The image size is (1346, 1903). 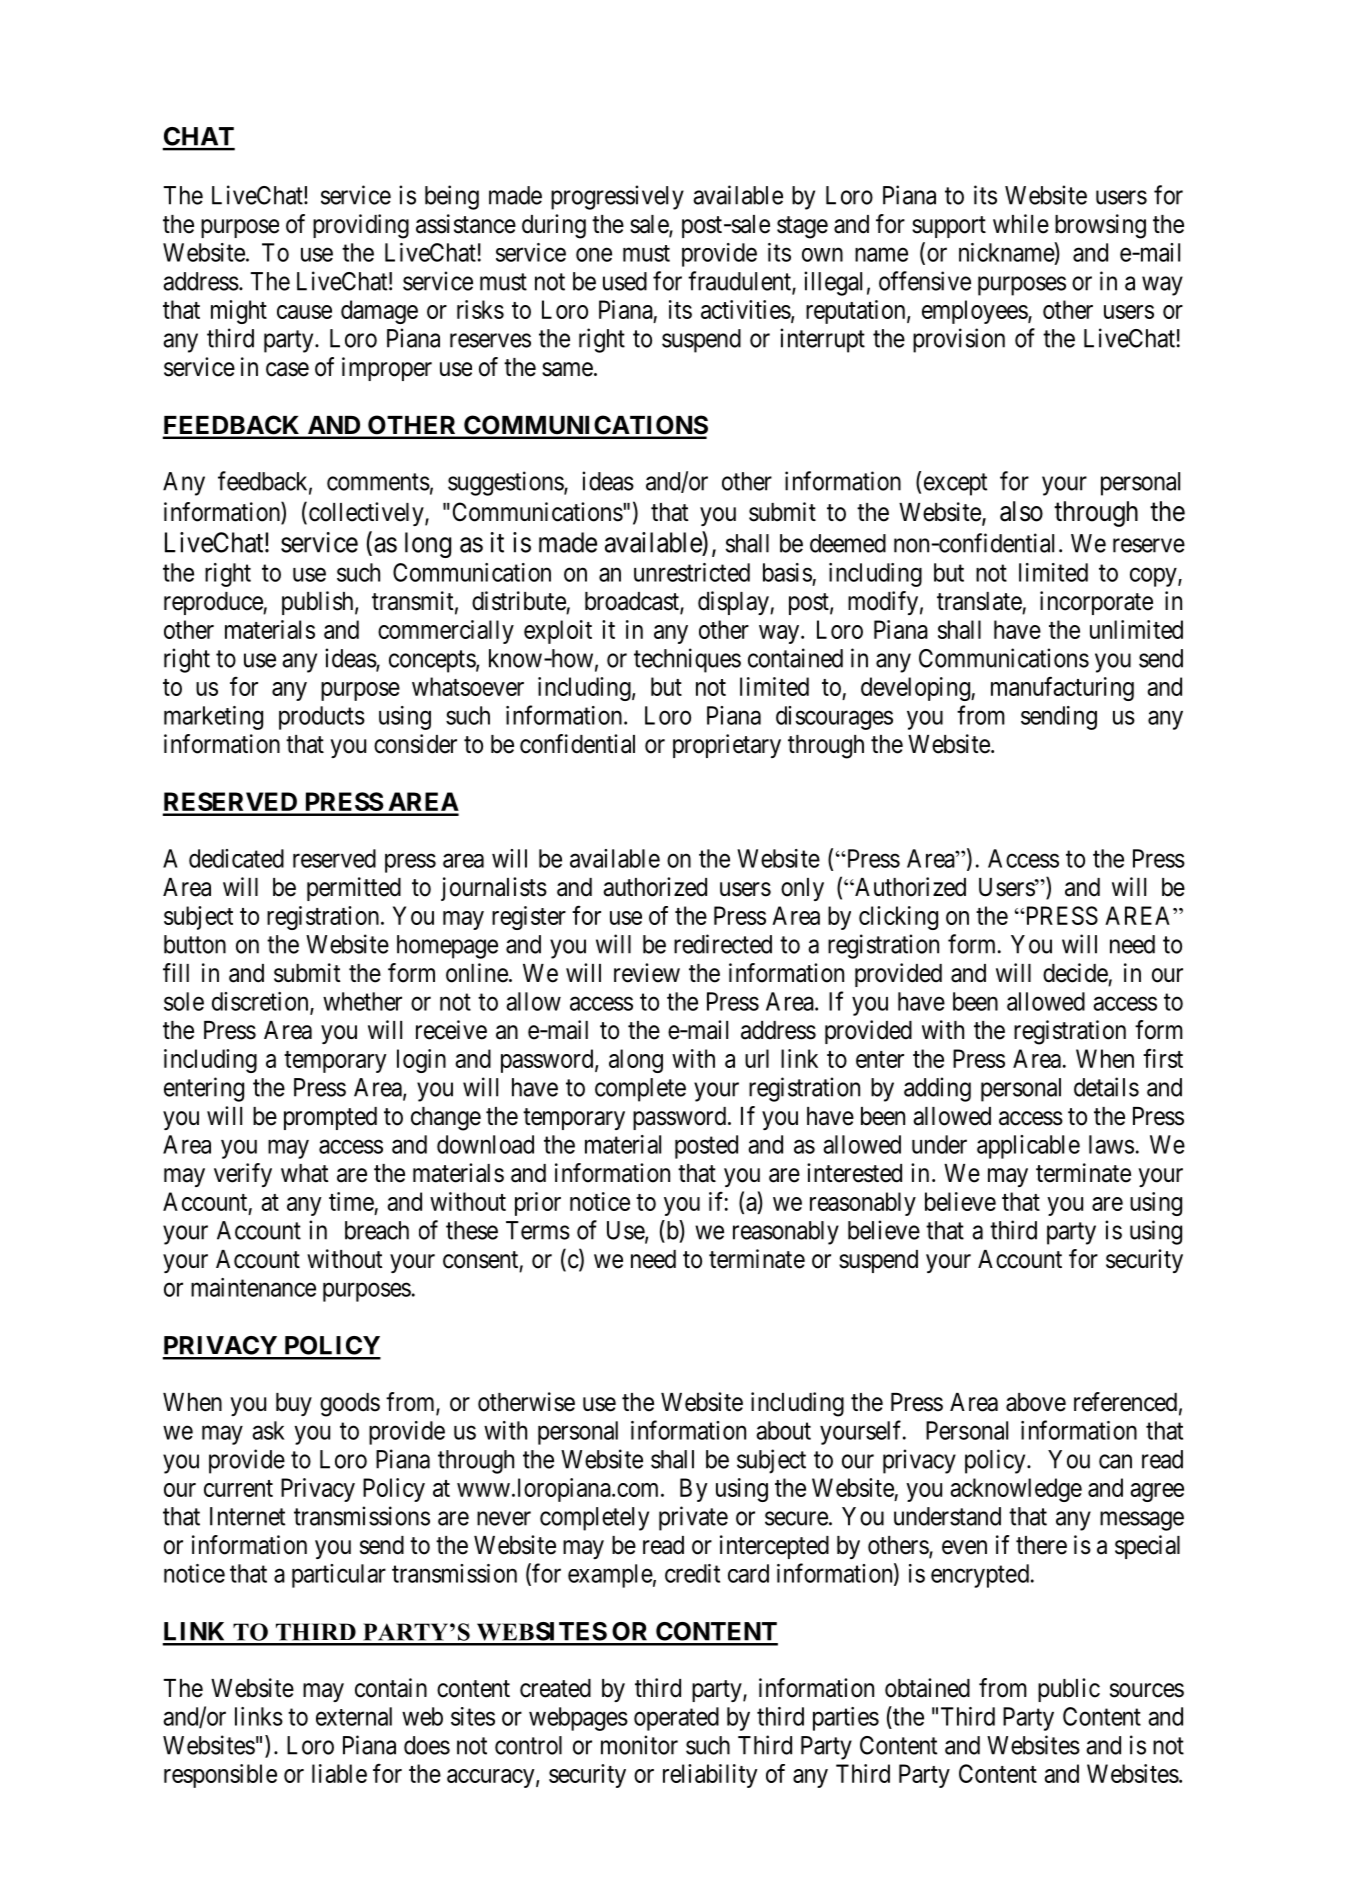 What do you see at coordinates (633, 602) in the image?
I see `broadcast` at bounding box center [633, 602].
